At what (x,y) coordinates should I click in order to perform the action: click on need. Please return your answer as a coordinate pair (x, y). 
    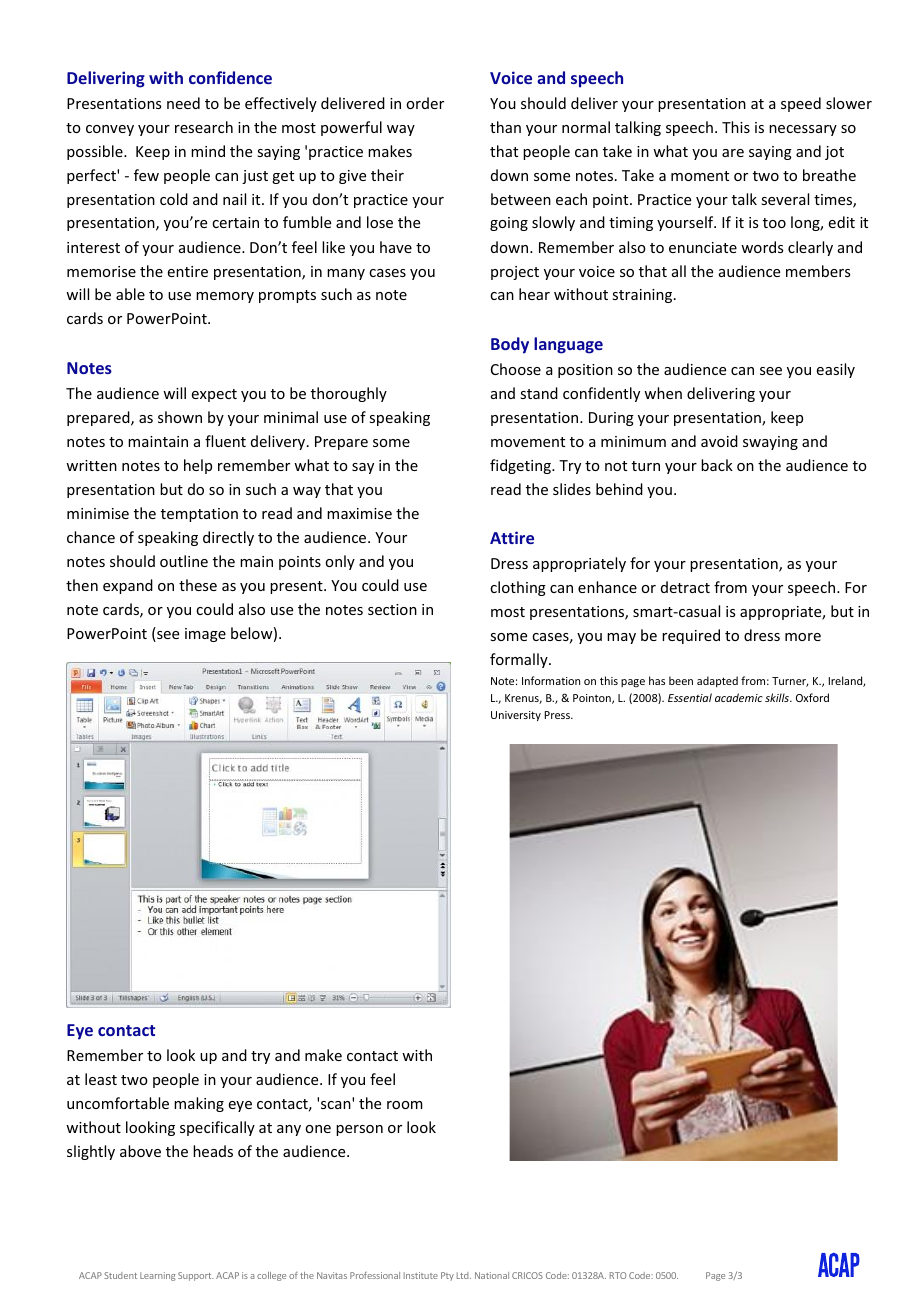
    Looking at the image, I should click on (183, 103).
